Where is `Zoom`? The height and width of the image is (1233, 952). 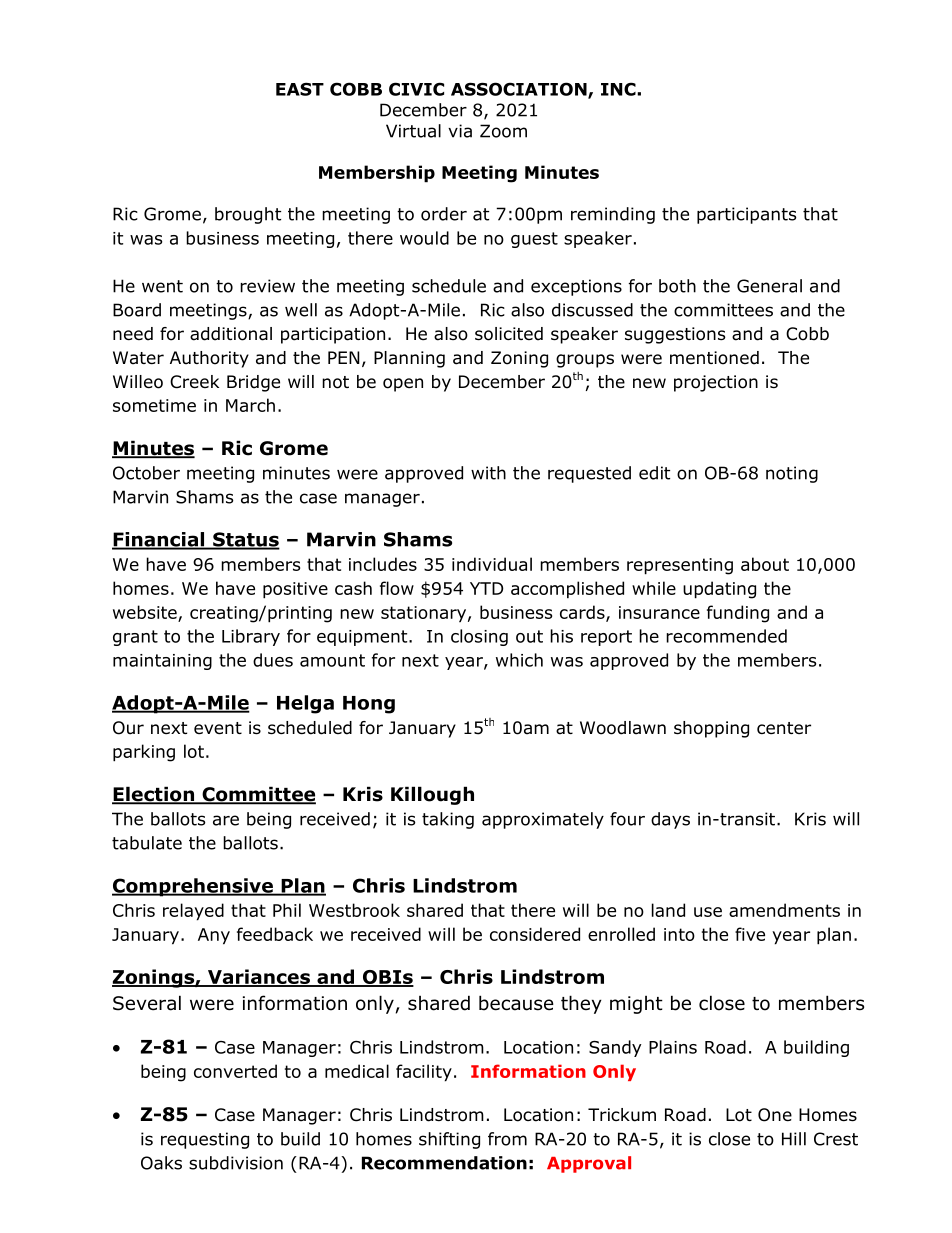
Zoom is located at coordinates (503, 131).
